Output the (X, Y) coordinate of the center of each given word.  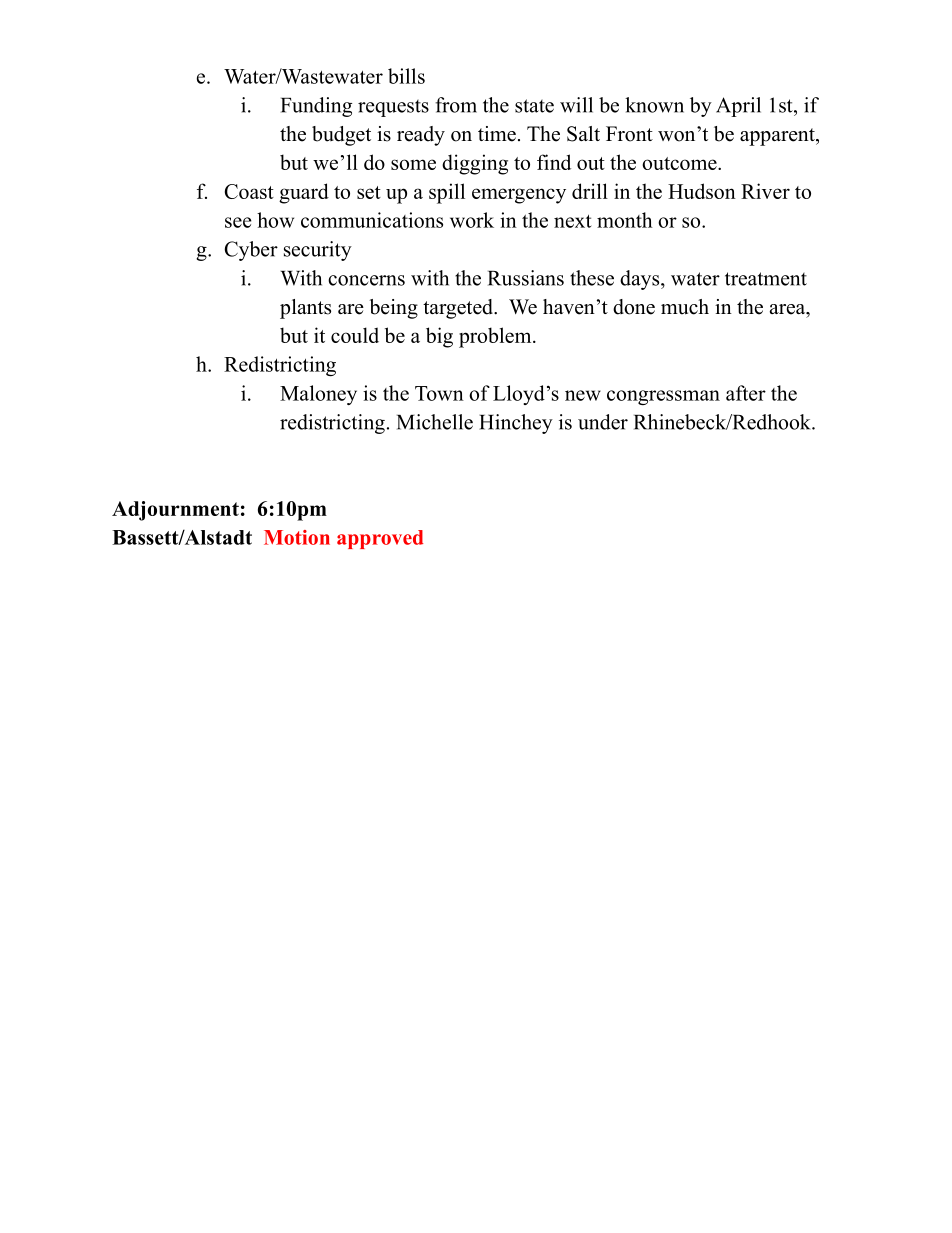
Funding (316, 107)
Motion (297, 537)
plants (305, 309)
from (456, 105)
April (738, 107)
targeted (459, 309)
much (685, 307)
